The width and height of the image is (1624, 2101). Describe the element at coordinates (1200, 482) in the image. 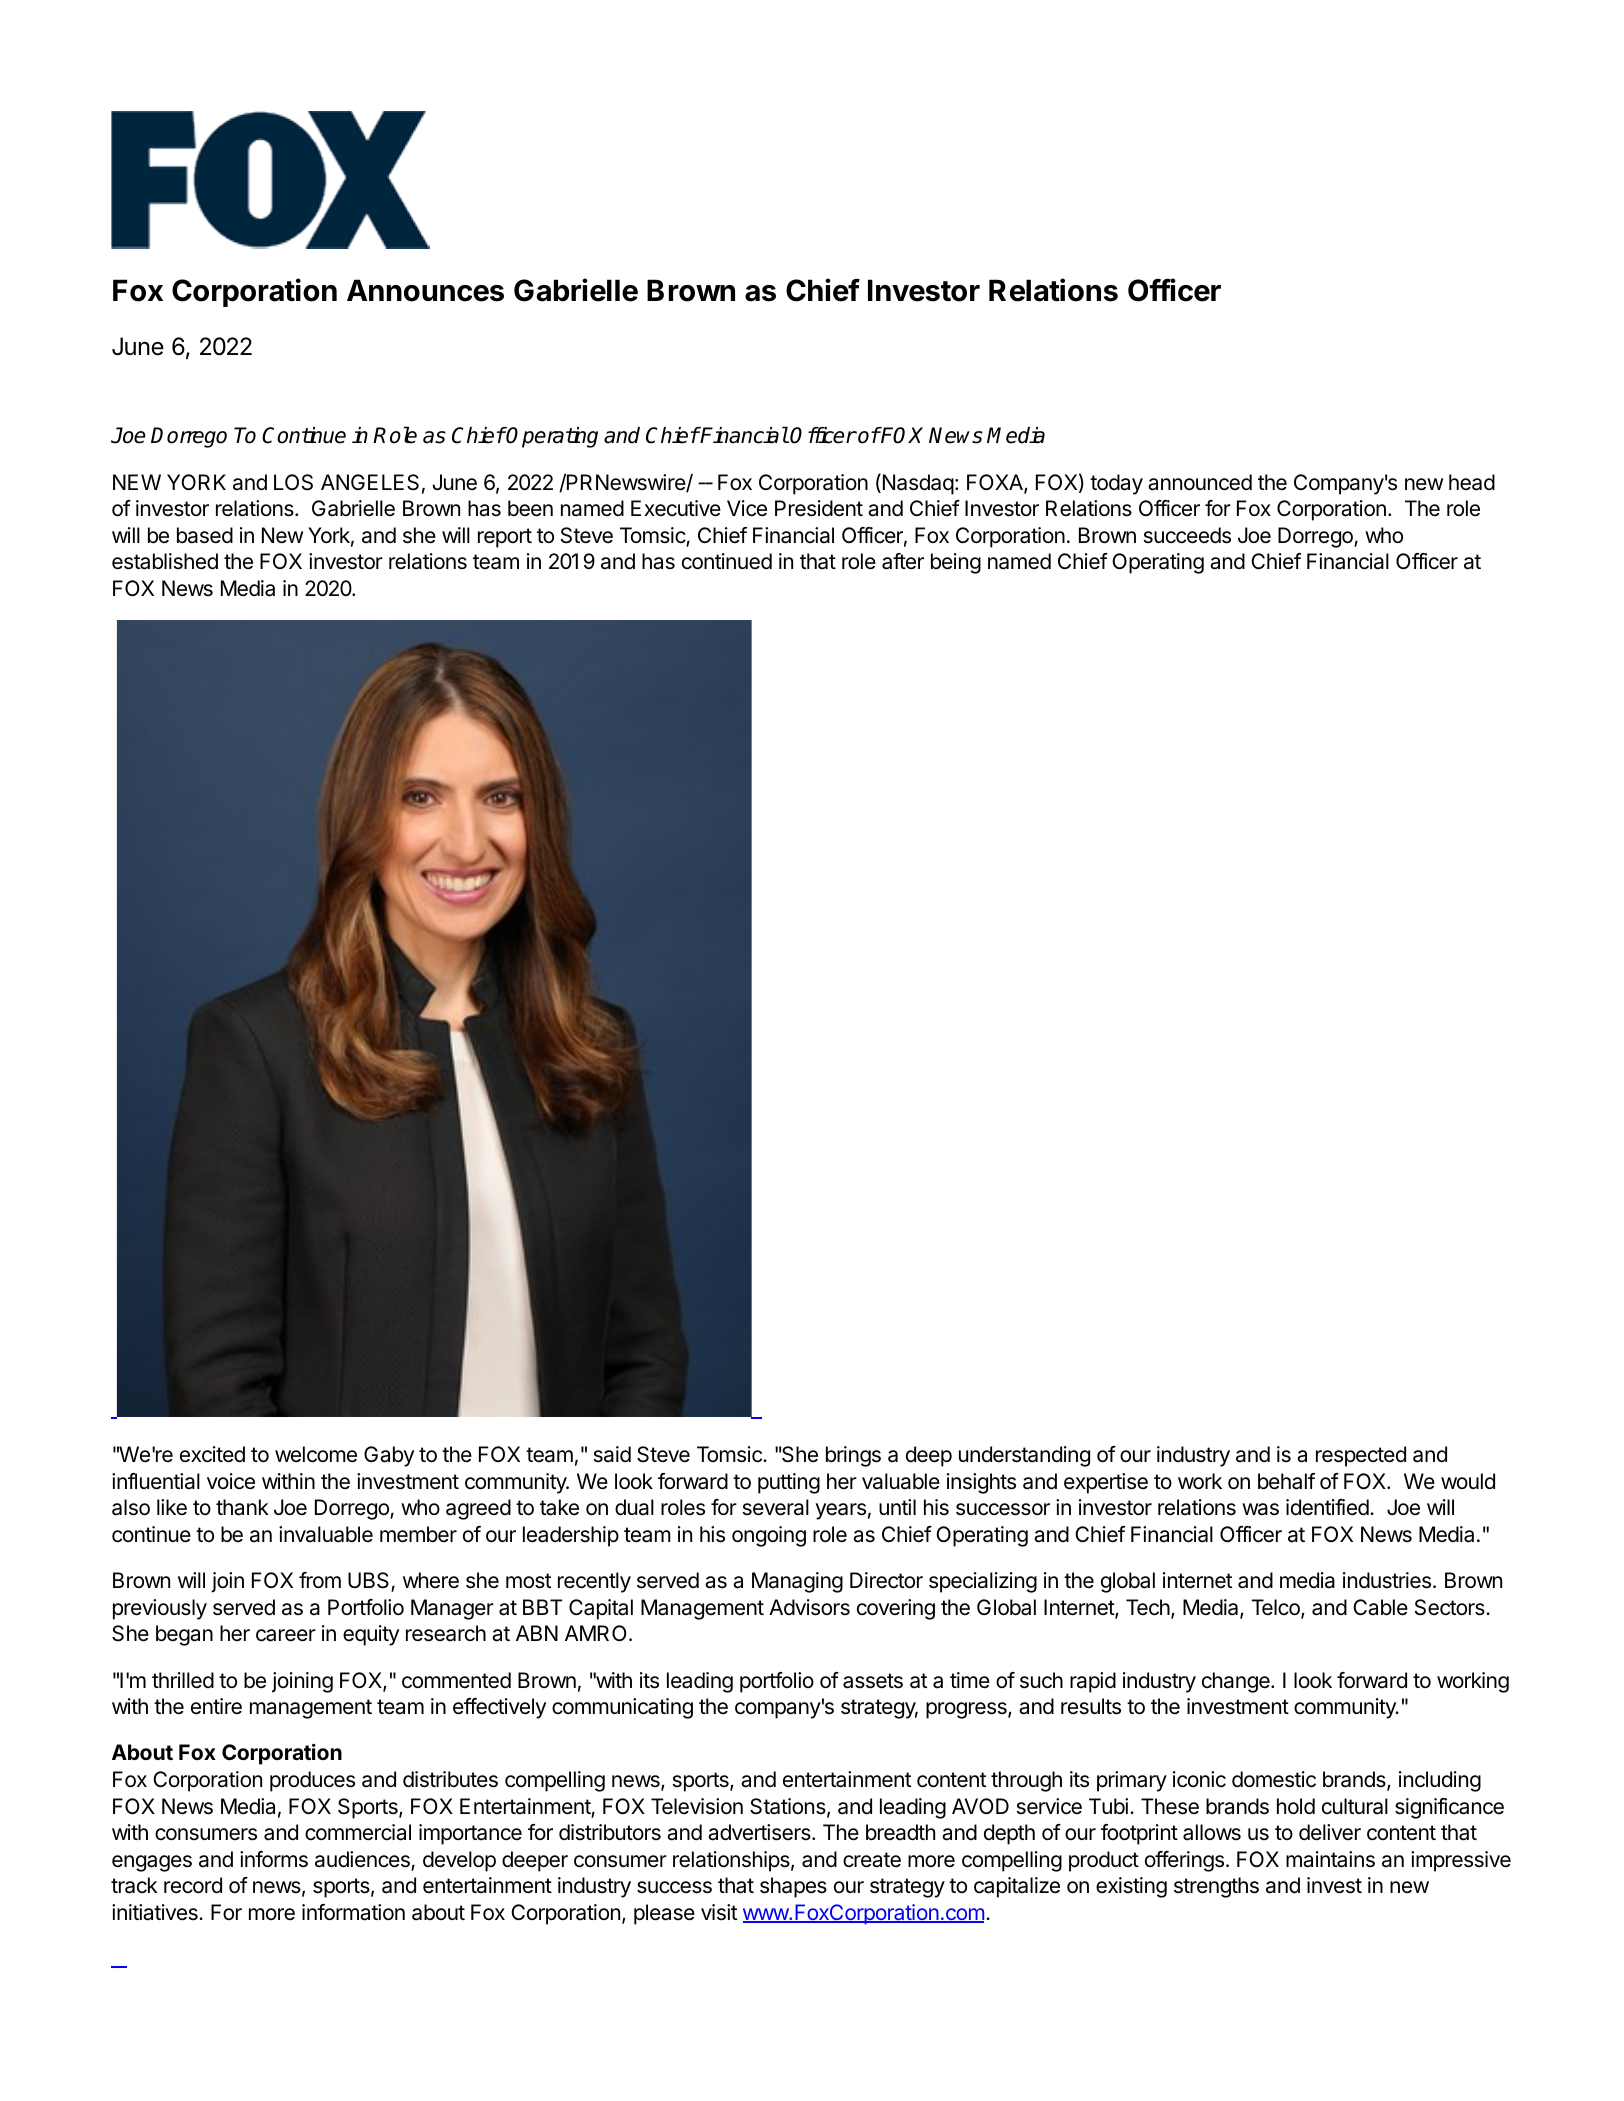

I see `announced` at that location.
